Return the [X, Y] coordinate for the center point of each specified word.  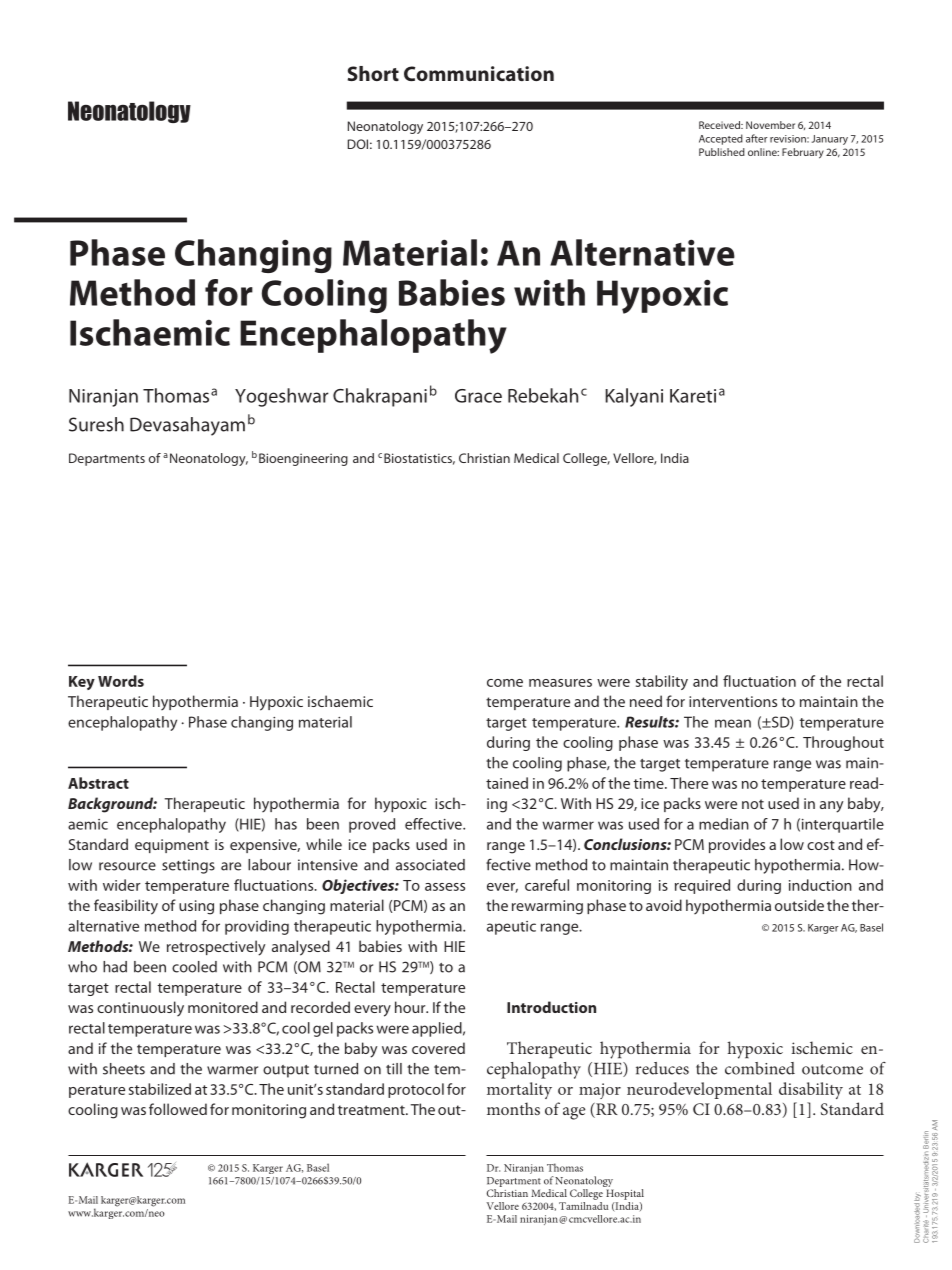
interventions [733, 701]
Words [121, 681]
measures [560, 683]
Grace [478, 396]
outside [799, 905]
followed [178, 1109]
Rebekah [543, 395]
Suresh [96, 424]
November [770, 125]
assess [445, 887]
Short [373, 73]
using [196, 907]
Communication [479, 73]
